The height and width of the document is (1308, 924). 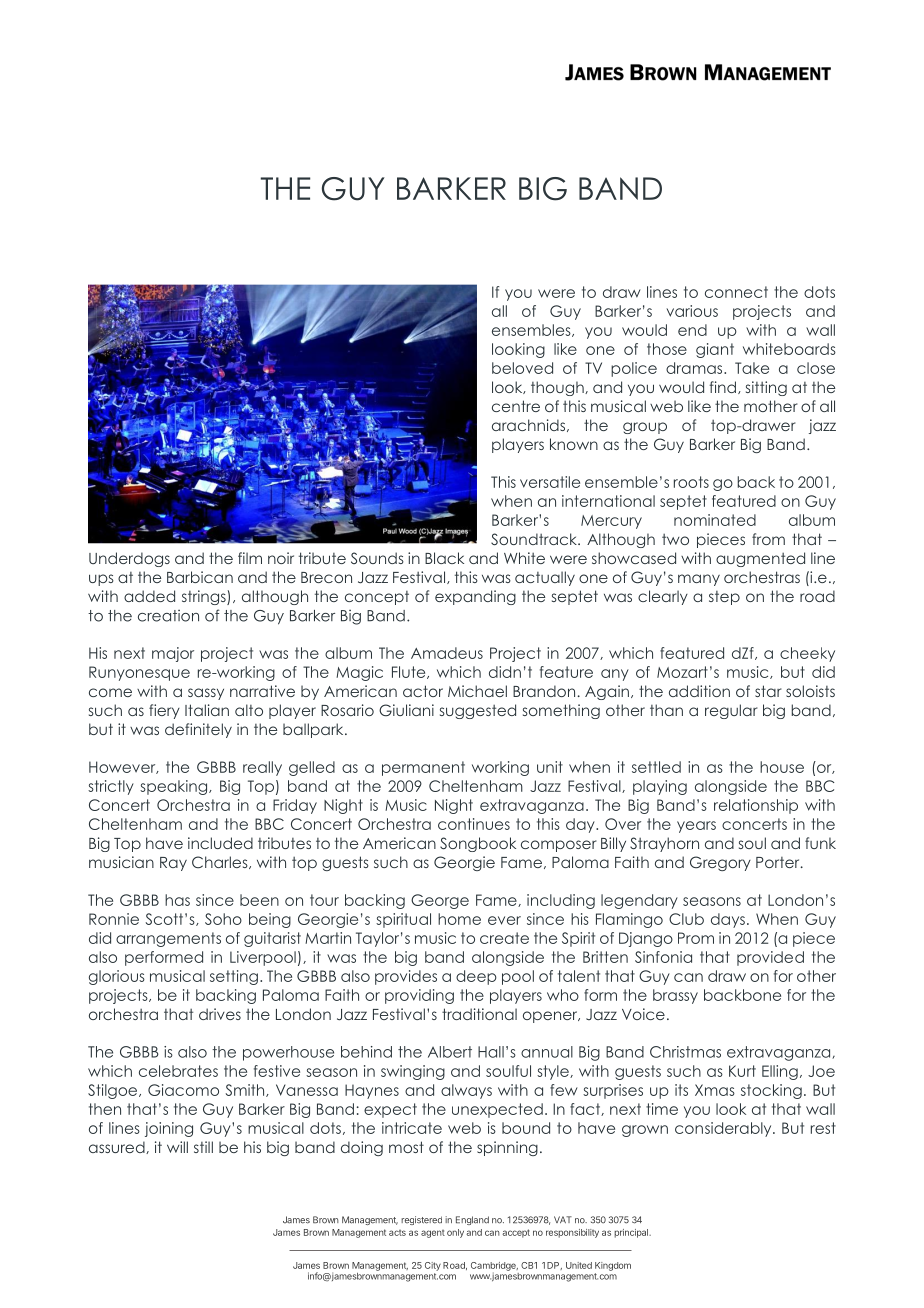 I want to click on centre, so click(x=516, y=406).
